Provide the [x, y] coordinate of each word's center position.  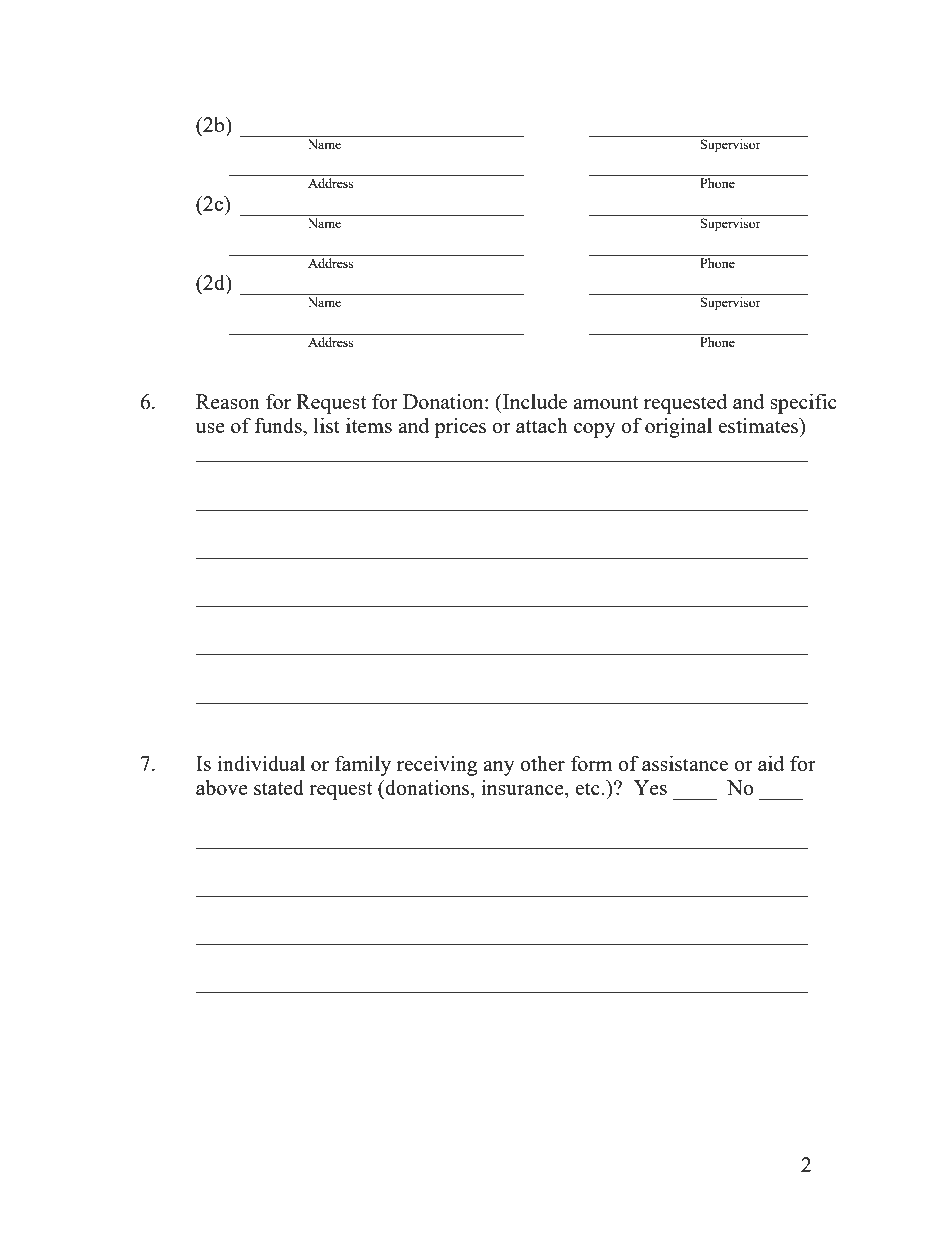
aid [771, 763]
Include [534, 401]
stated [279, 787]
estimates [759, 425]
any [499, 768]
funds [279, 425]
